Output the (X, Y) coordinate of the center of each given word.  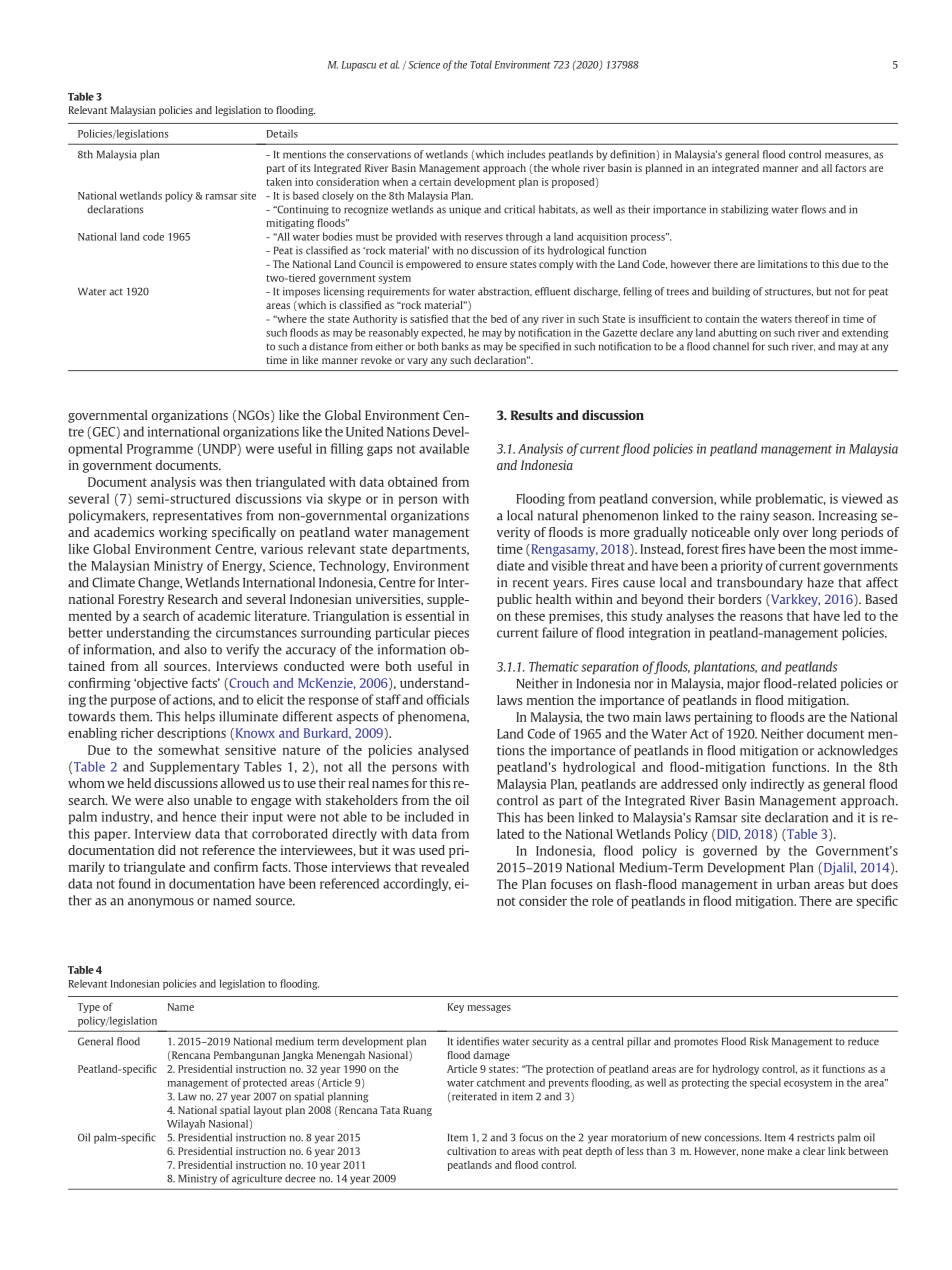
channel (731, 346)
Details (282, 133)
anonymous (161, 903)
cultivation (471, 1151)
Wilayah (186, 1124)
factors (850, 168)
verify (242, 650)
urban (793, 884)
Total (481, 64)
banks (455, 346)
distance (328, 346)
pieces (451, 633)
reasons (761, 617)
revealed (445, 867)
